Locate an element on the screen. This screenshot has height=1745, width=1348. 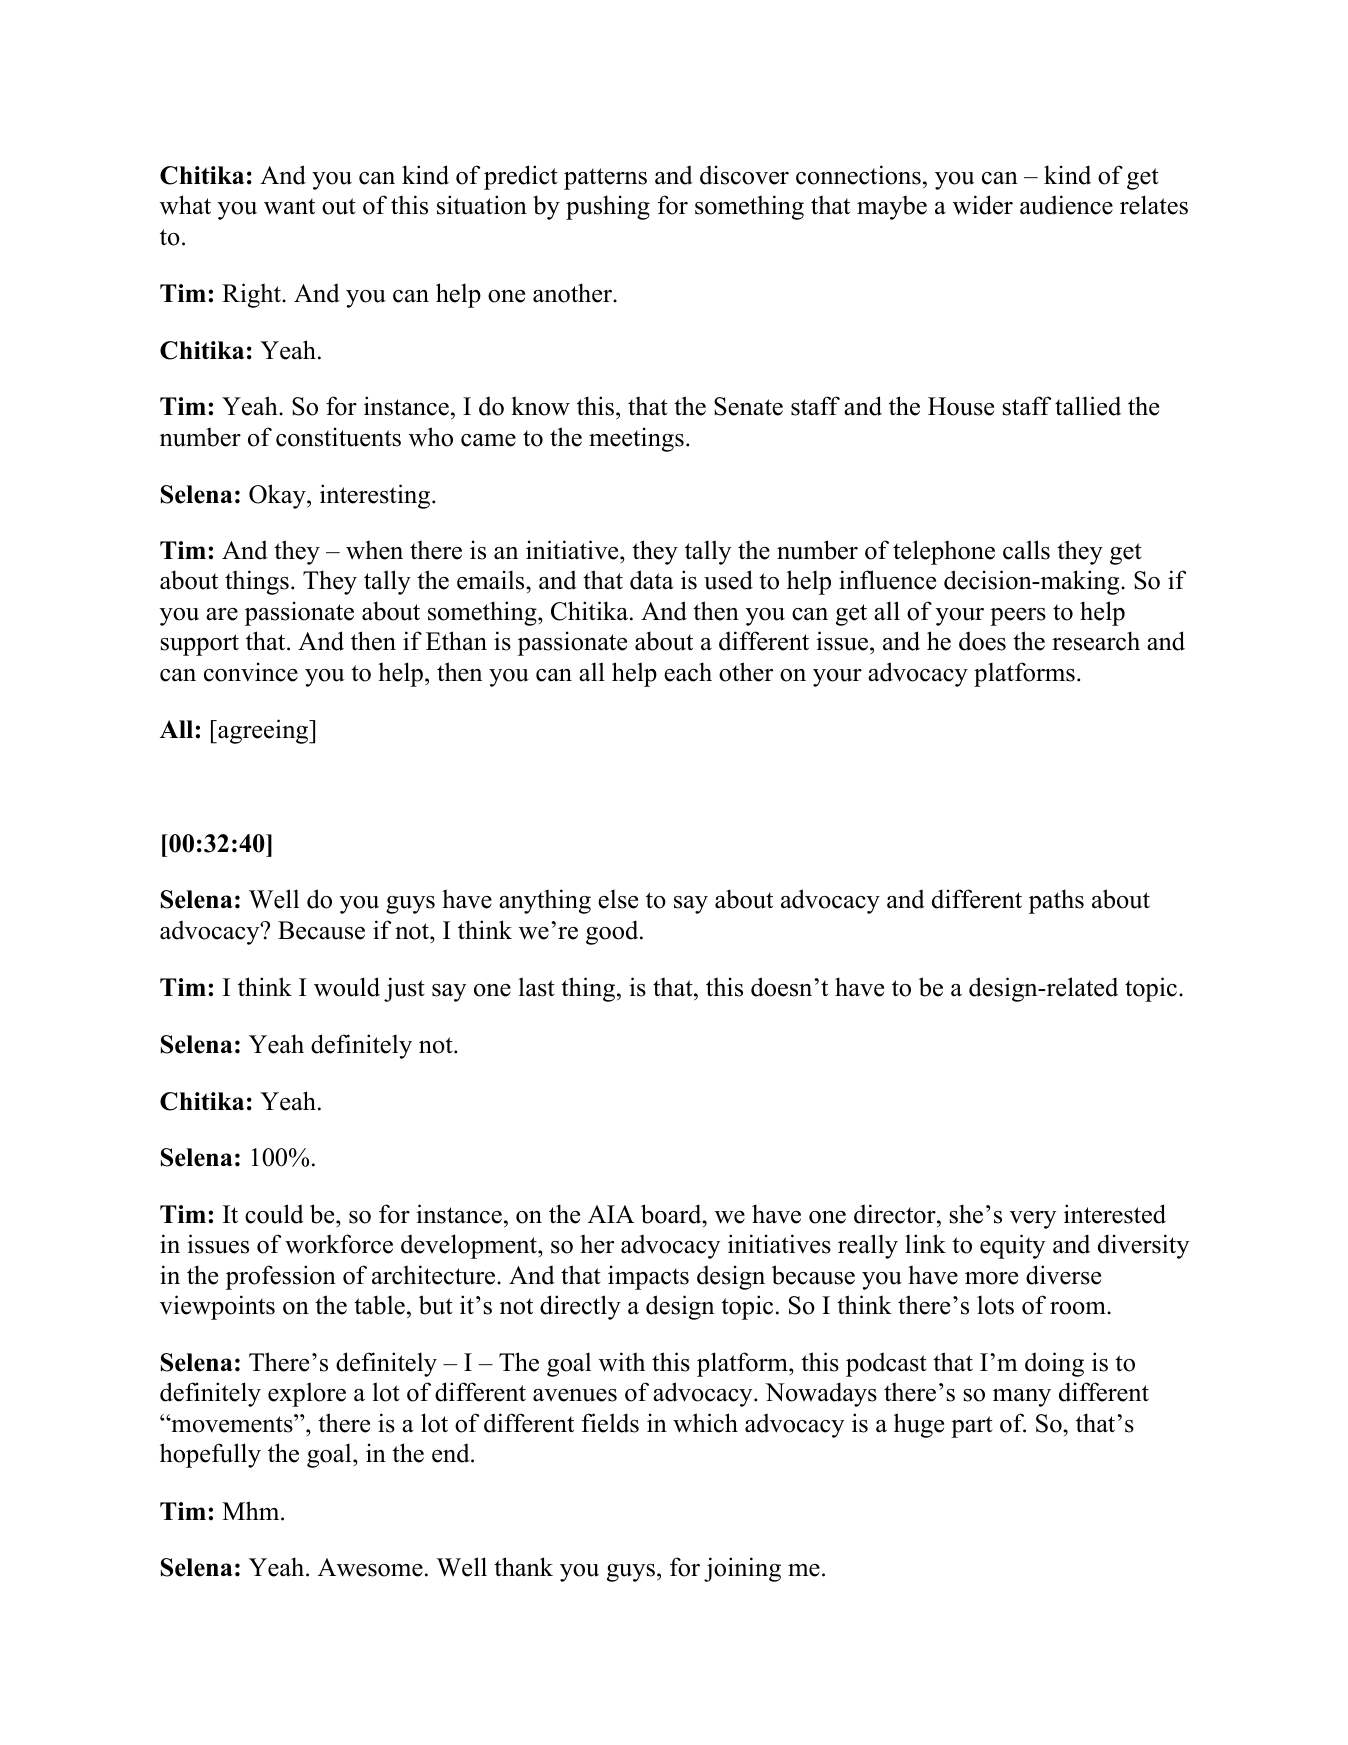
paths is located at coordinates (1056, 901).
